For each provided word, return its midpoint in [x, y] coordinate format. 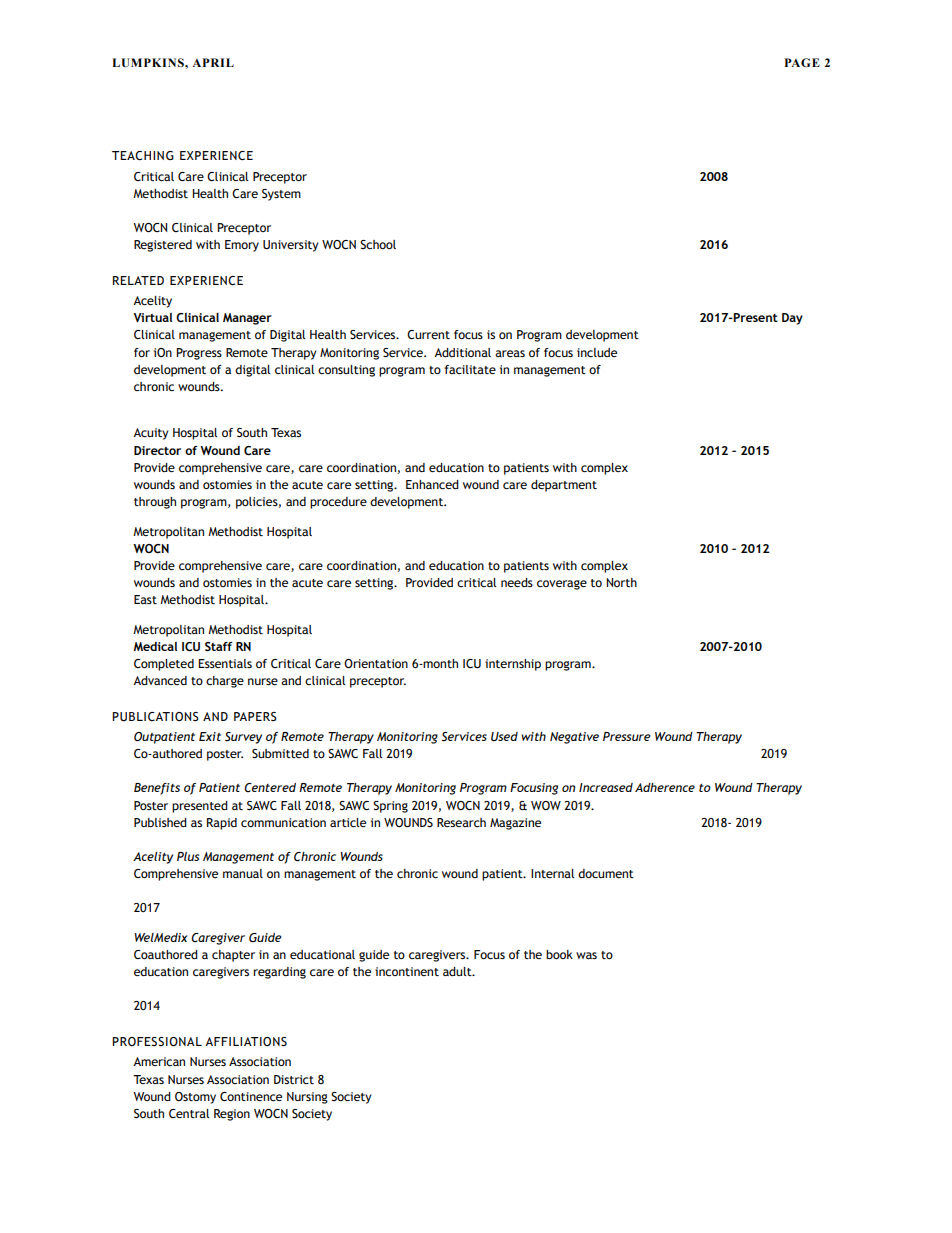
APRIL [213, 62]
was [586, 955]
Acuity [150, 434]
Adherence [665, 787]
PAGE [802, 62]
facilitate [470, 369]
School [378, 244]
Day [792, 319]
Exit [210, 736]
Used [504, 736]
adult [458, 971]
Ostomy [195, 1098]
